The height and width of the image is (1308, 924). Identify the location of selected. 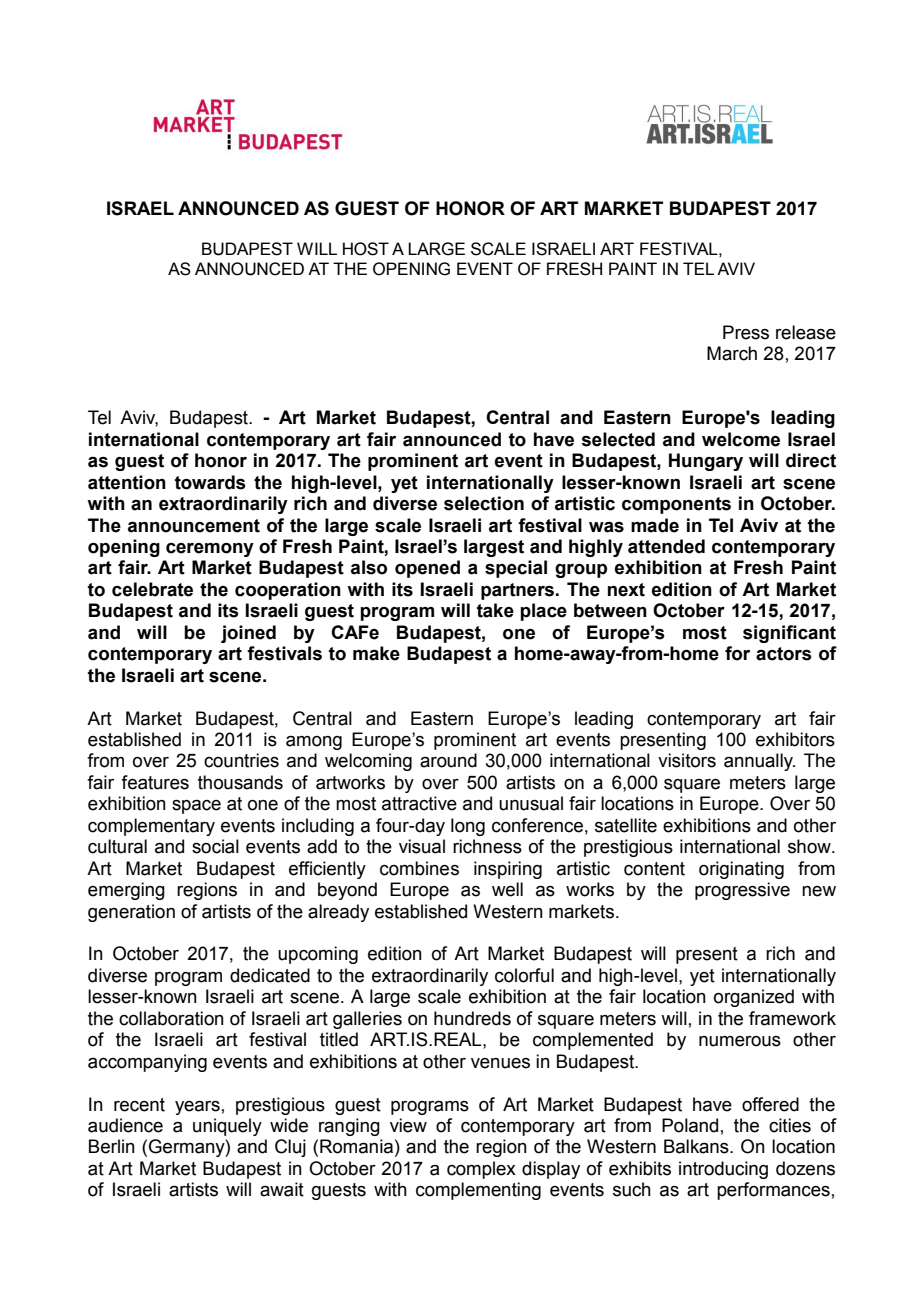
(618, 439).
